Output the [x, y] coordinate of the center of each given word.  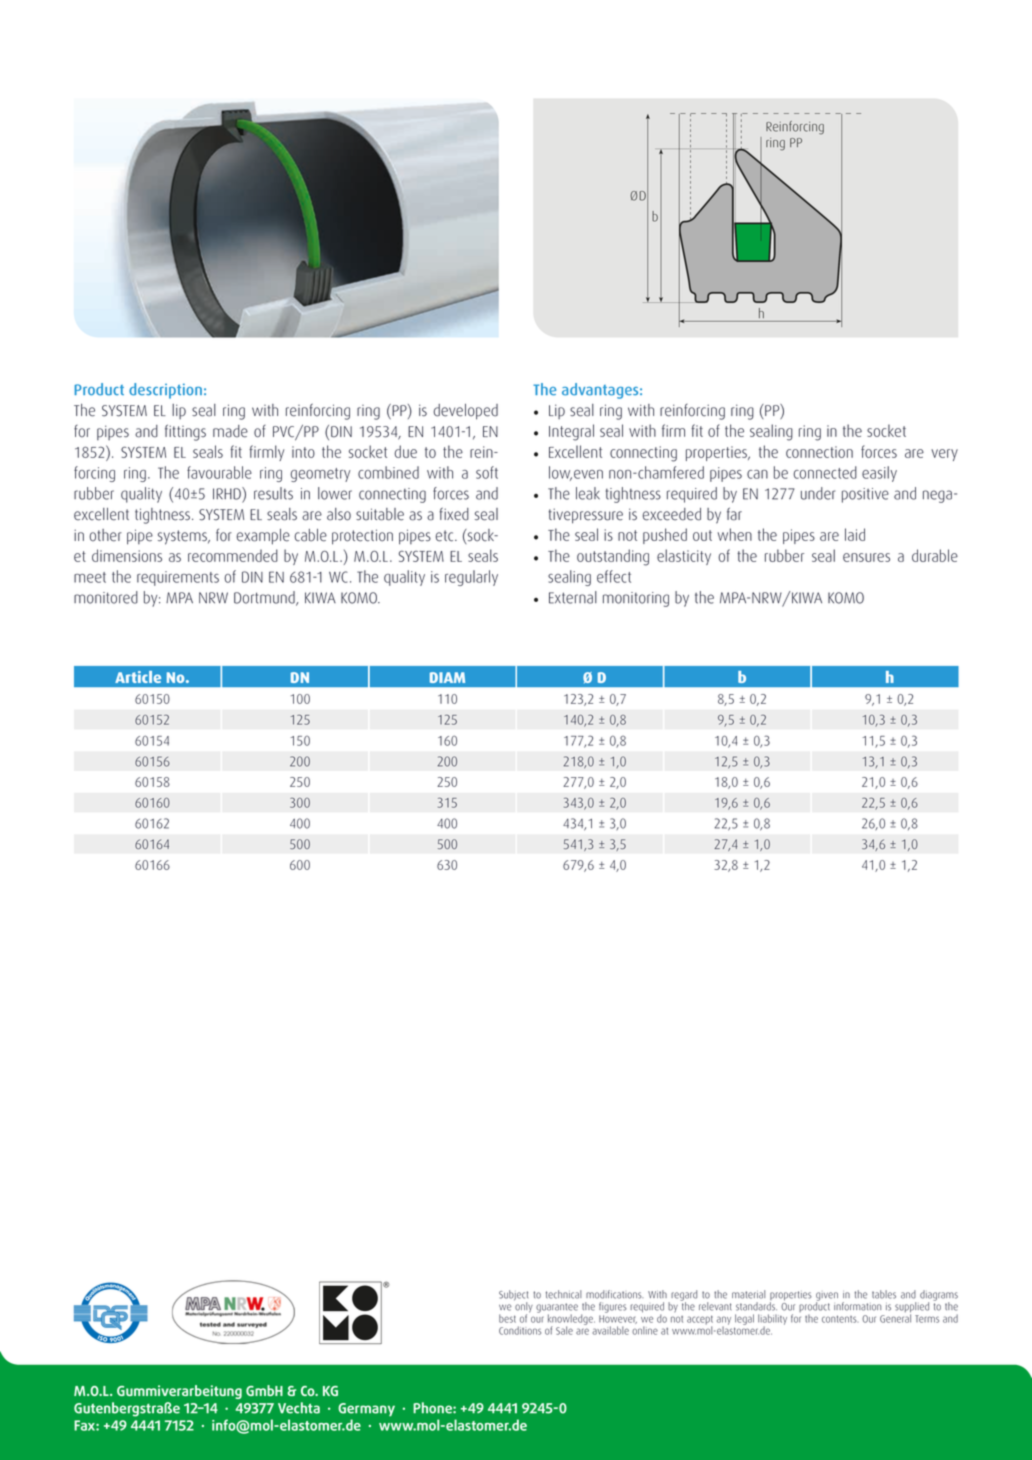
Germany [366, 1409]
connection [819, 452]
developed [466, 412]
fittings [185, 432]
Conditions [520, 1330]
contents [840, 1319]
